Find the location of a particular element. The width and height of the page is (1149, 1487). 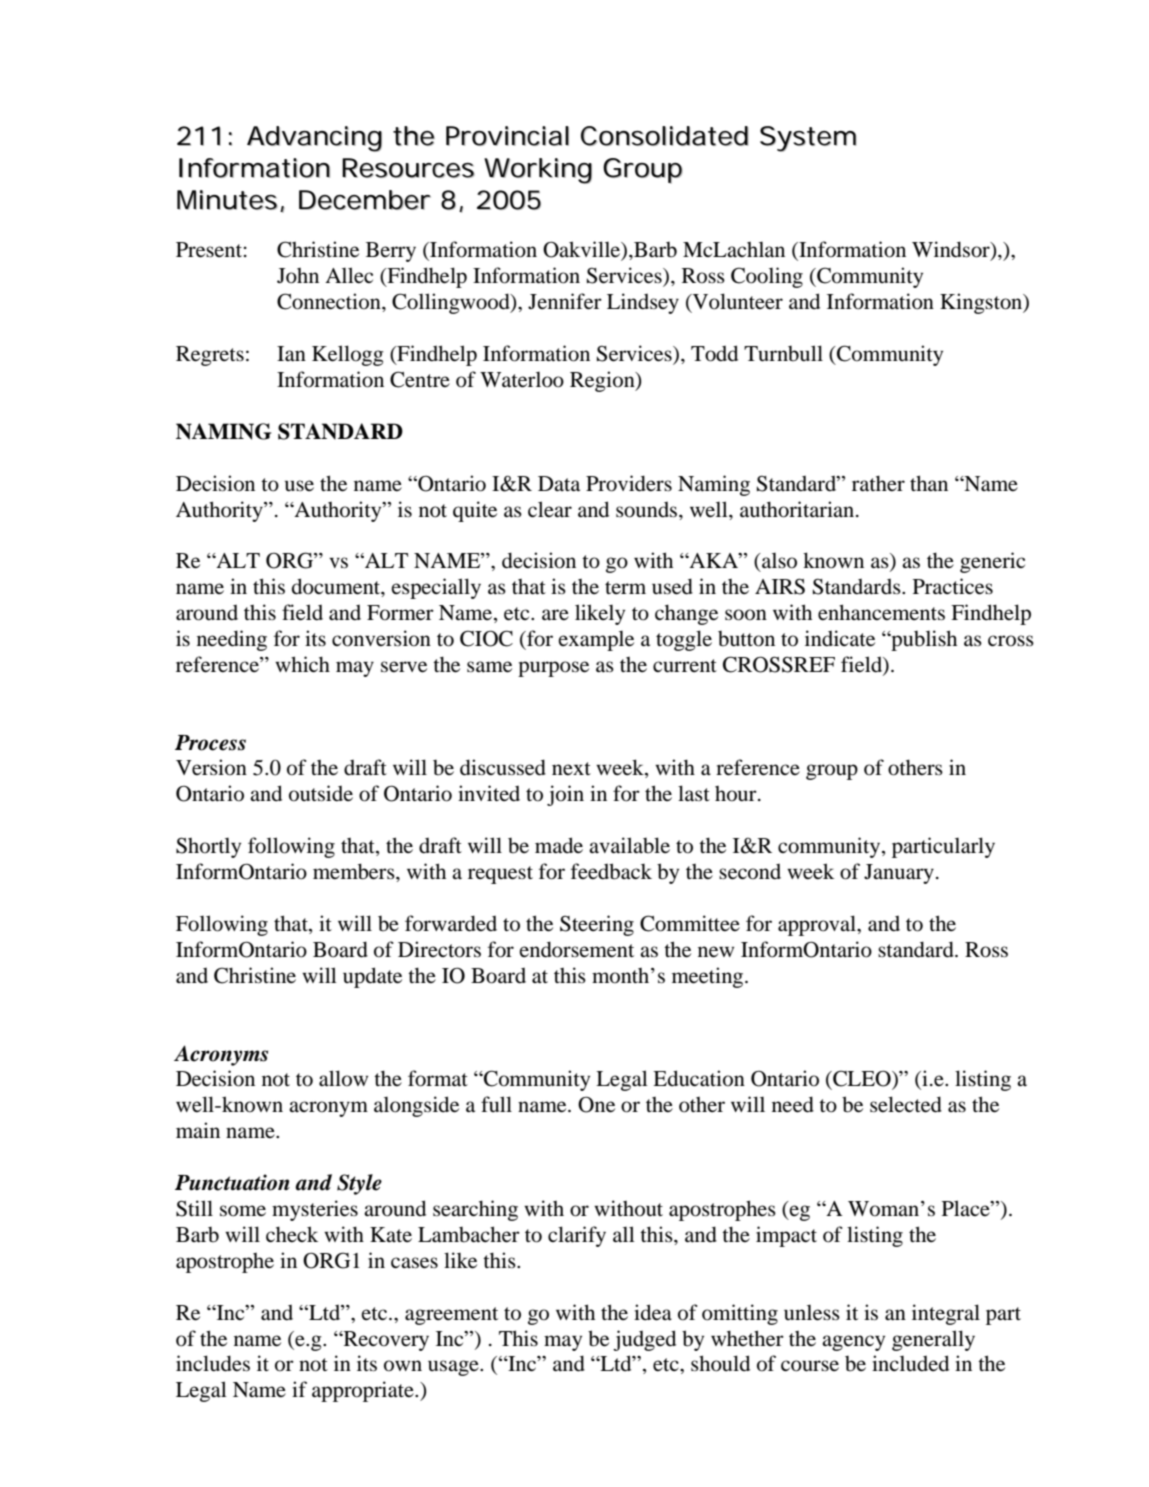

John is located at coordinates (298, 276).
